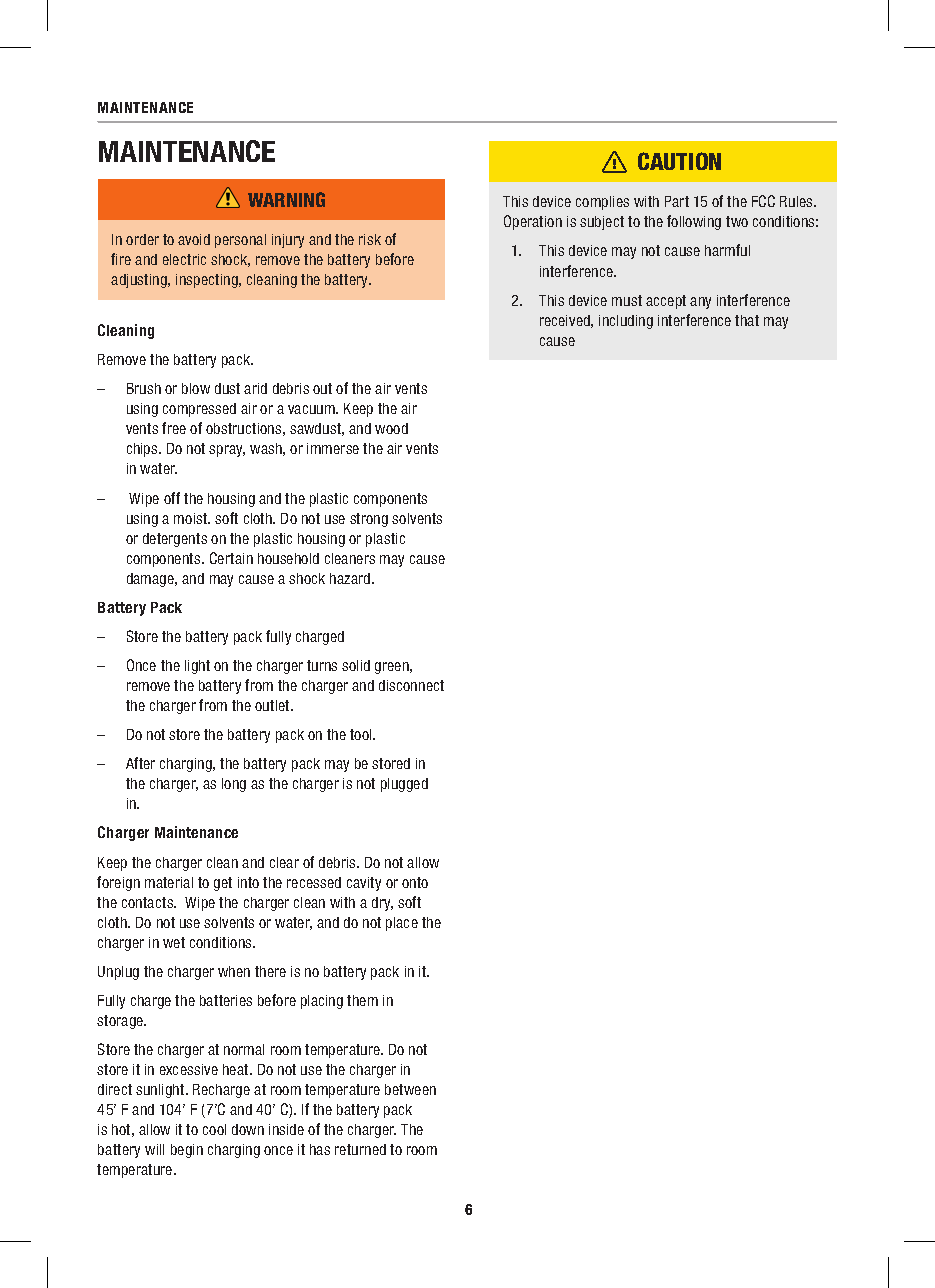 Image resolution: width=935 pixels, height=1288 pixels. I want to click on onto, so click(415, 882).
